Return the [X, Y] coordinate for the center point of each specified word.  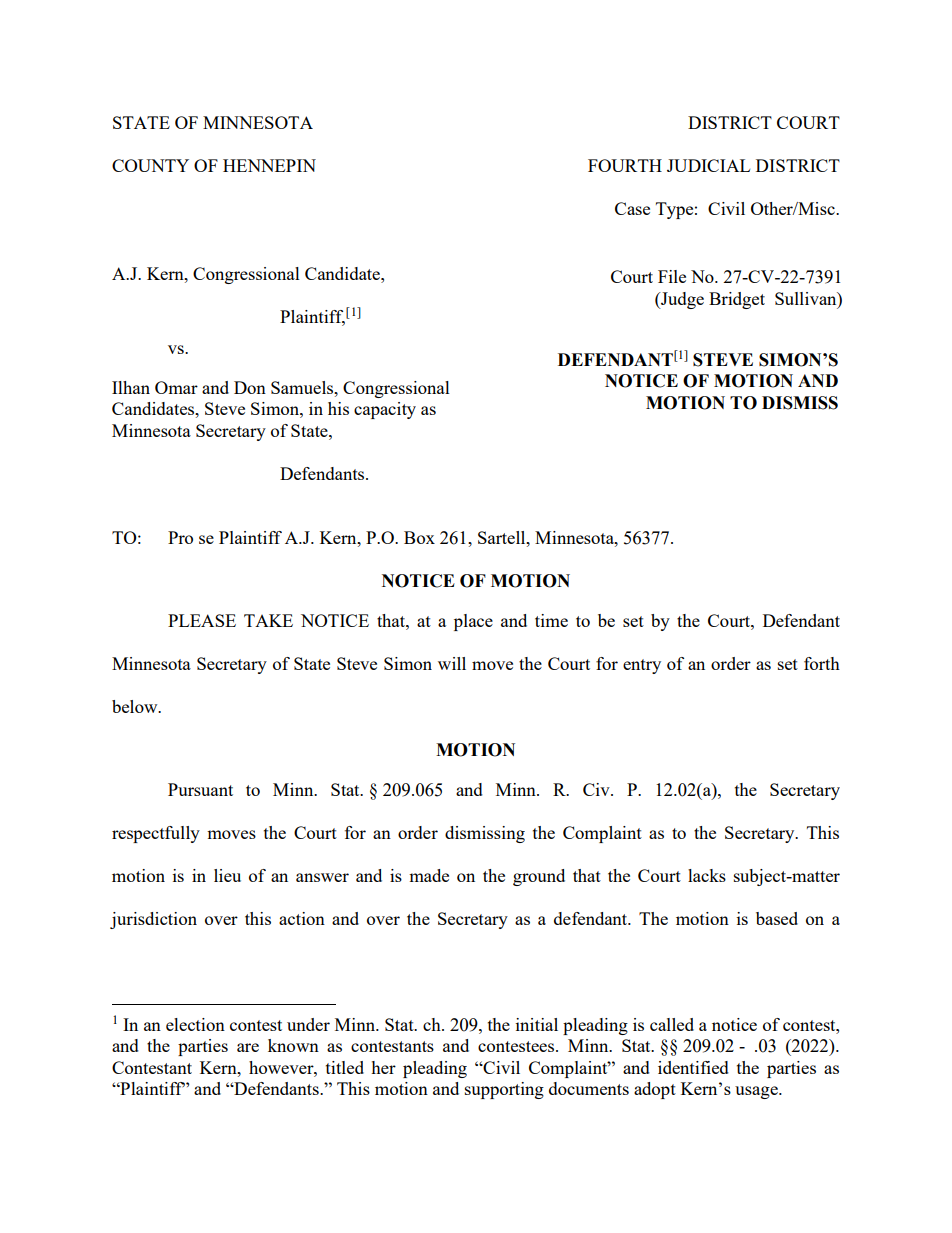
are [248, 1047]
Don [250, 387]
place [473, 622]
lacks [707, 875]
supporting [504, 1090]
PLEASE [202, 620]
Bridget [737, 300]
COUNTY [150, 165]
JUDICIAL [708, 165]
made [429, 875]
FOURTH [625, 165]
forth [822, 663]
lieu [227, 875]
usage [757, 1092]
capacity [385, 410]
